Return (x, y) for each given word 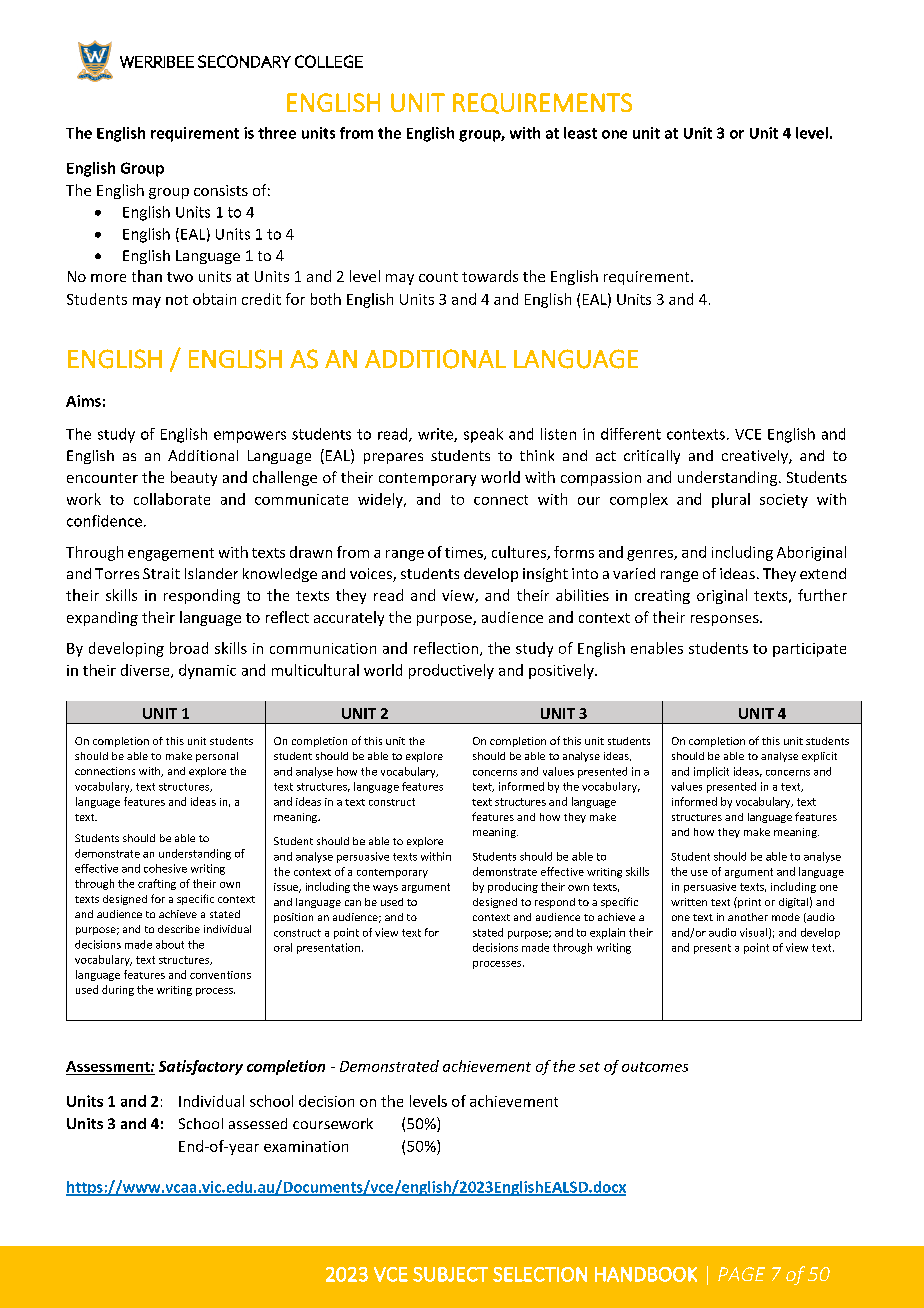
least (580, 133)
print (748, 902)
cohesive (165, 868)
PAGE (741, 1274)
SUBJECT (450, 1274)
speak (483, 435)
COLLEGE (329, 61)
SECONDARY (244, 61)
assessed (258, 1123)
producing (513, 887)
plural (731, 500)
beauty (194, 478)
